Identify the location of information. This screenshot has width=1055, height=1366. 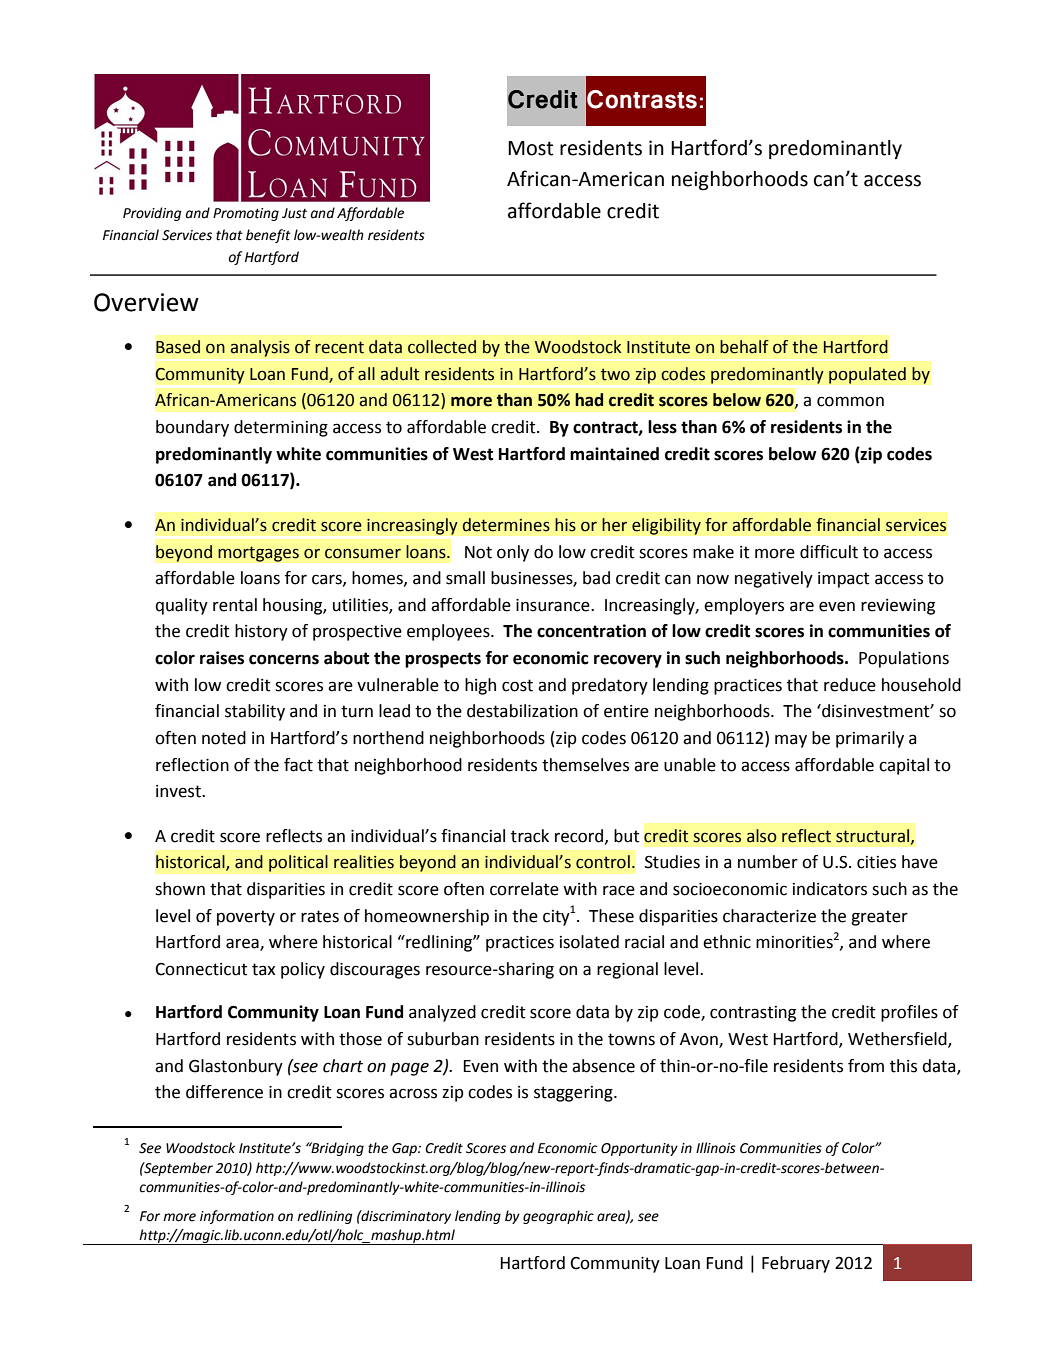
(237, 1217).
